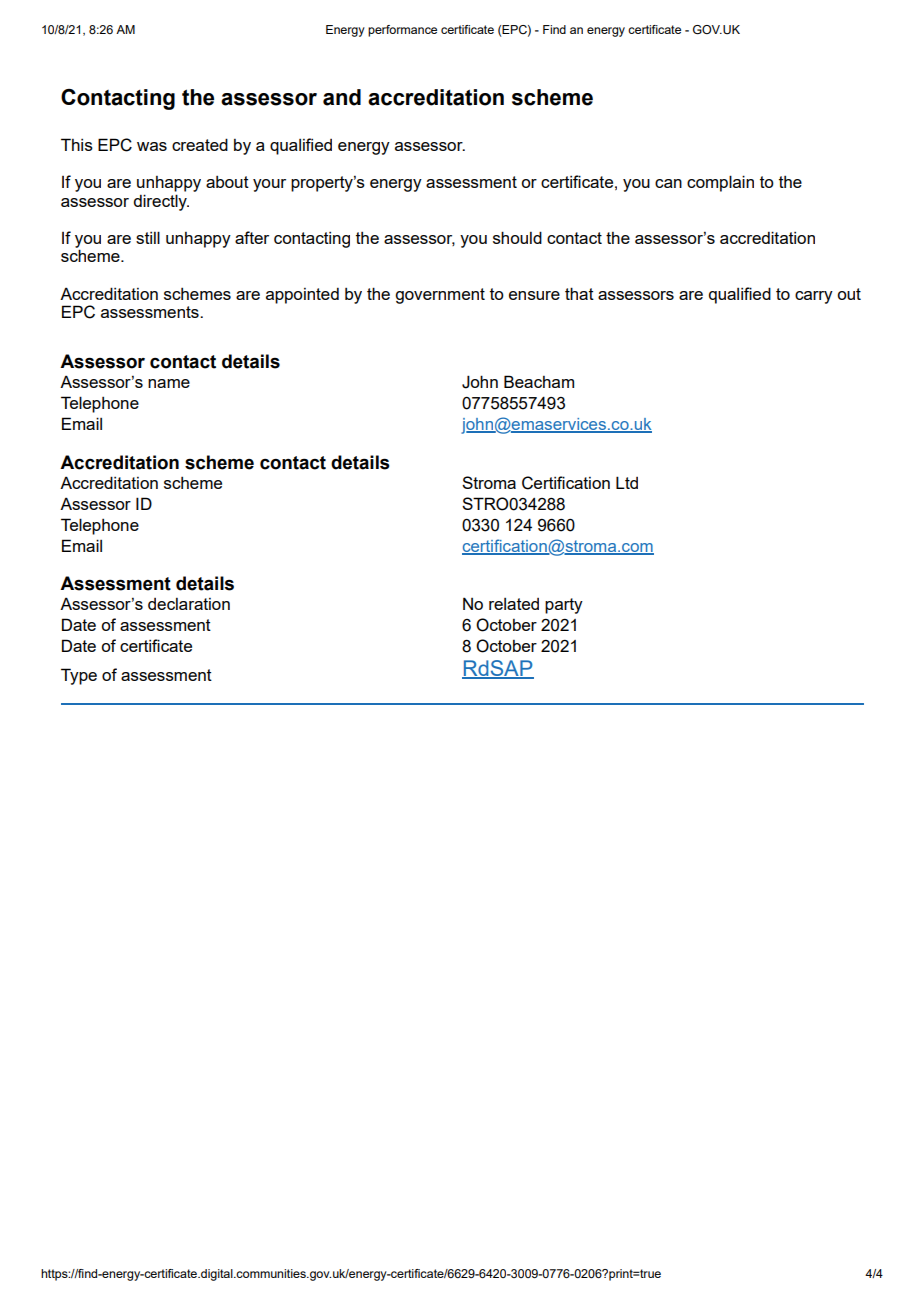 The width and height of the image is (924, 1304). What do you see at coordinates (564, 606) in the image?
I see `party` at bounding box center [564, 606].
